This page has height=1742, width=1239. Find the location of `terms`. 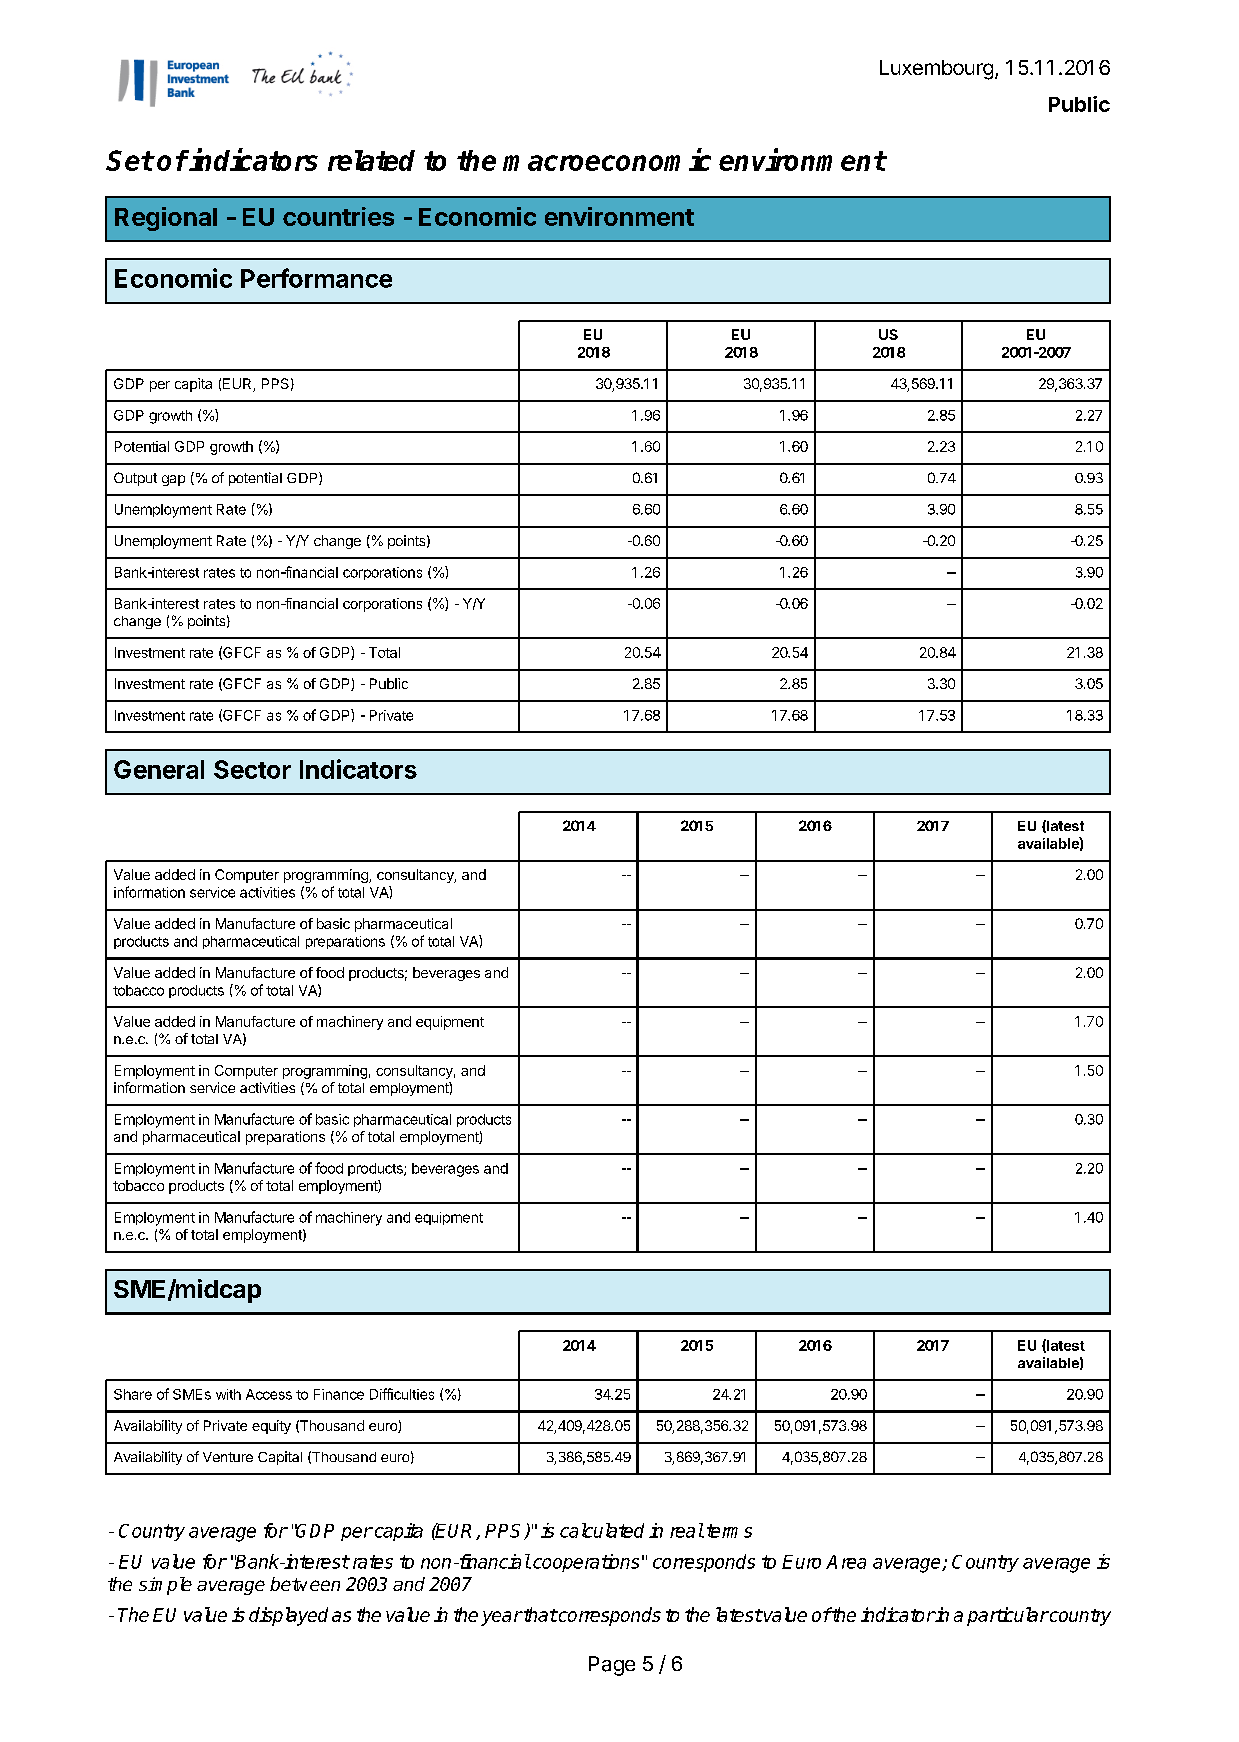

terms is located at coordinates (729, 1531).
